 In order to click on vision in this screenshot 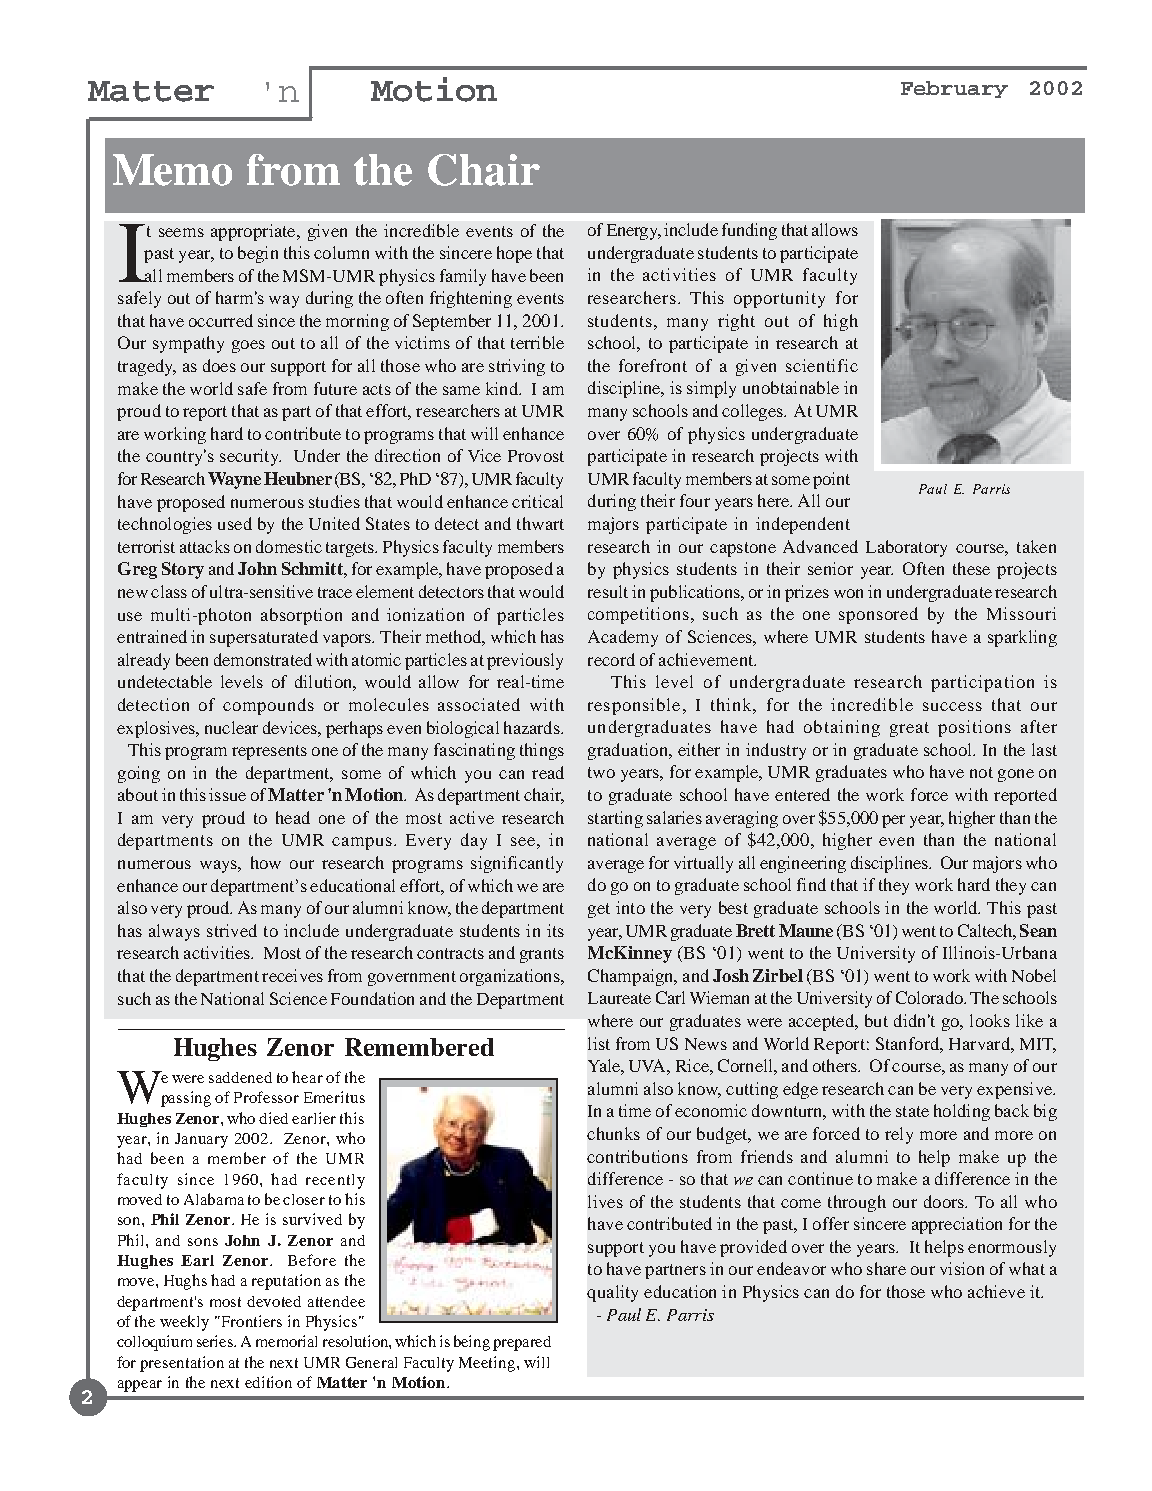, I will do `click(962, 1268)`.
